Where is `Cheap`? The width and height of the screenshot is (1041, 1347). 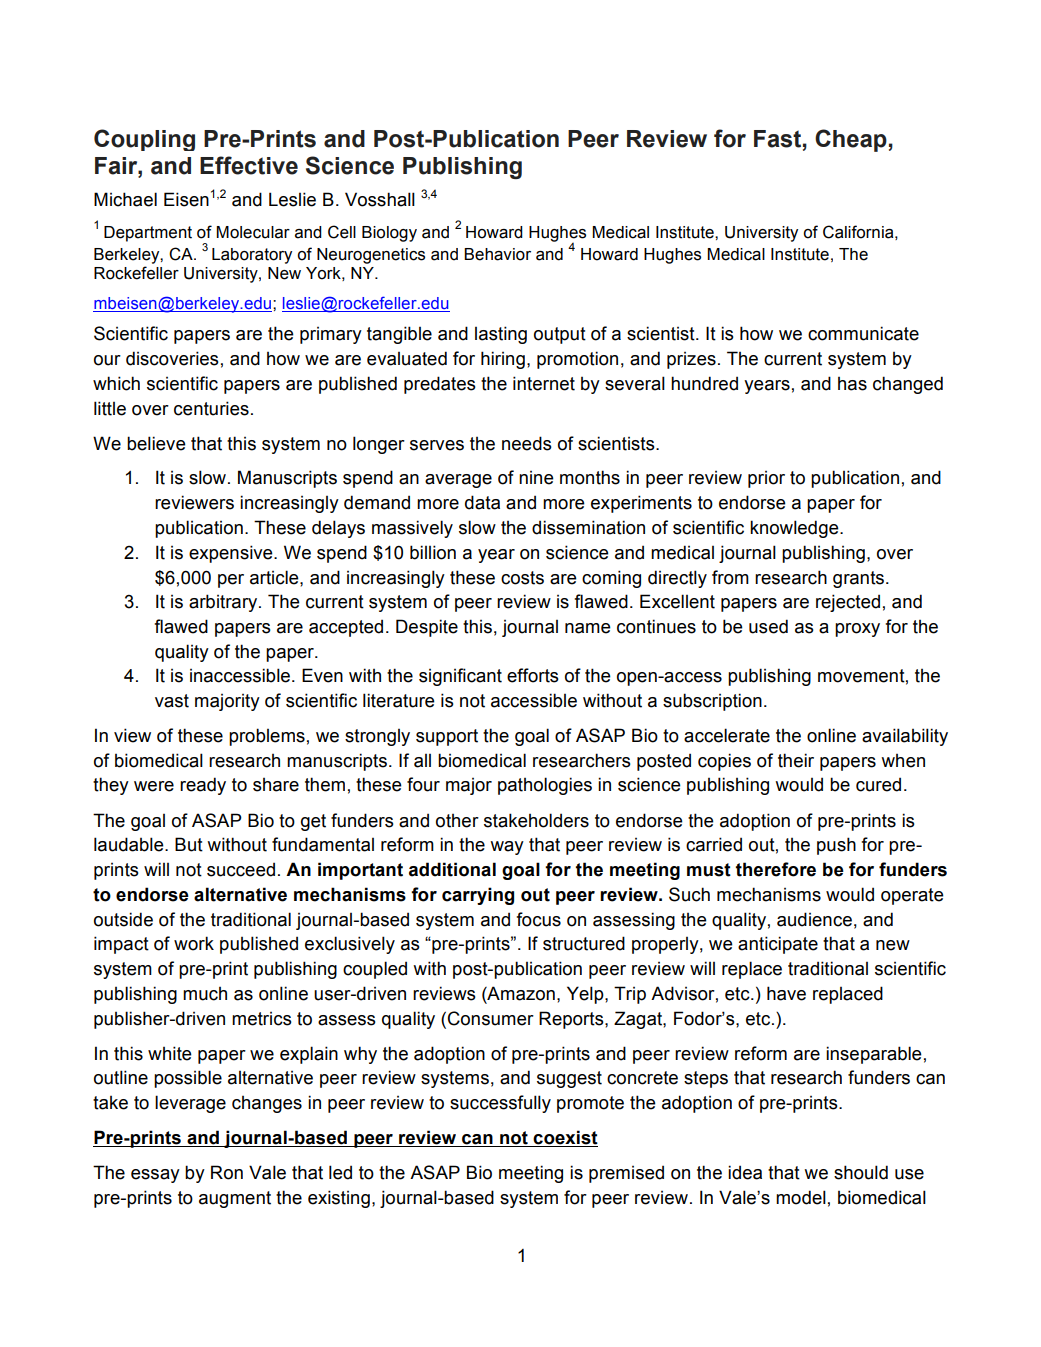 Cheap is located at coordinates (851, 140).
